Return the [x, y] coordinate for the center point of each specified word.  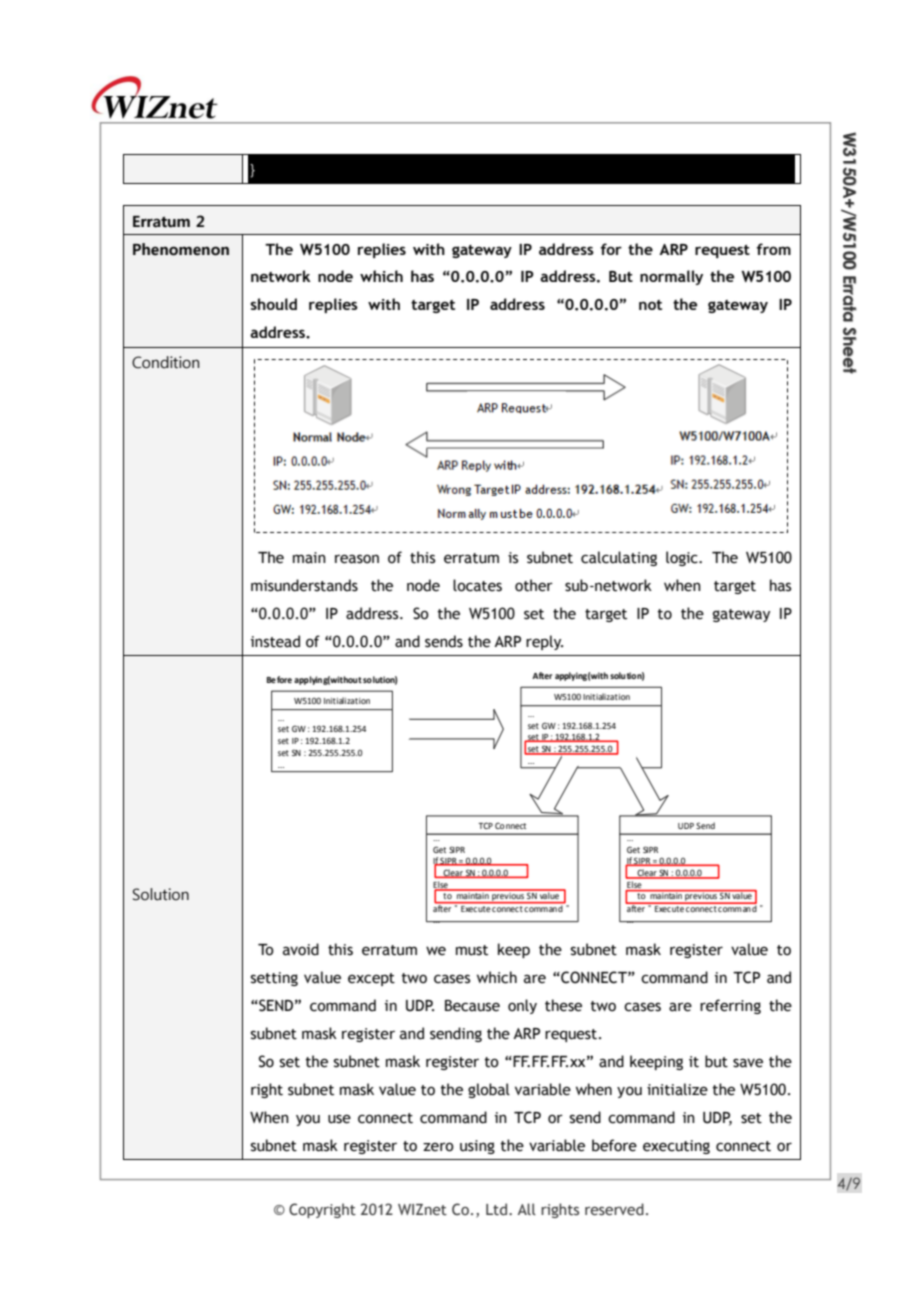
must [472, 950]
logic [683, 558]
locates [477, 585]
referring [730, 1006]
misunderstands [304, 585]
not [650, 305]
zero [438, 1147]
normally [671, 277]
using [477, 1147]
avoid [301, 949]
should [273, 304]
